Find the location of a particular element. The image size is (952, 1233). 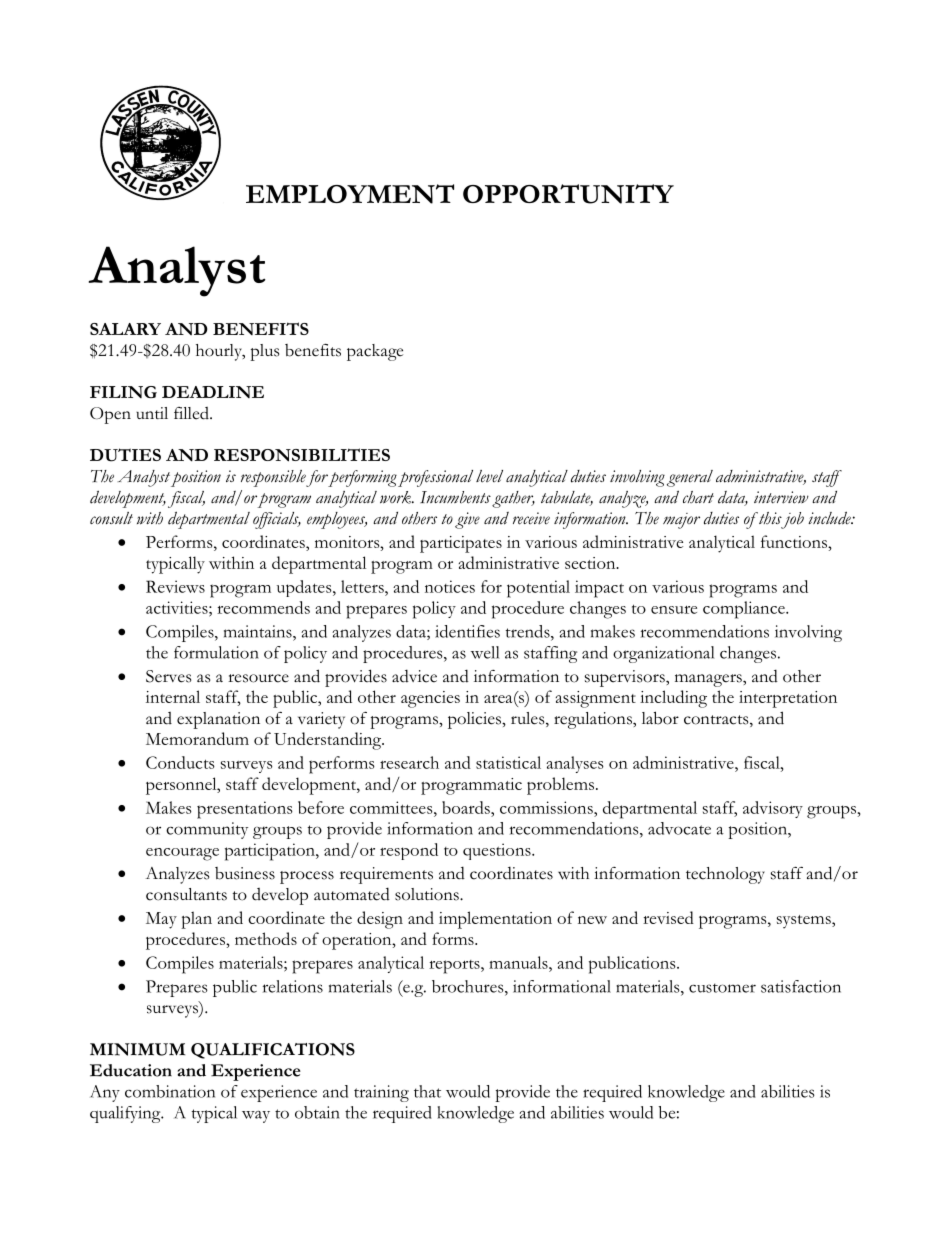

formulation is located at coordinates (216, 652).
